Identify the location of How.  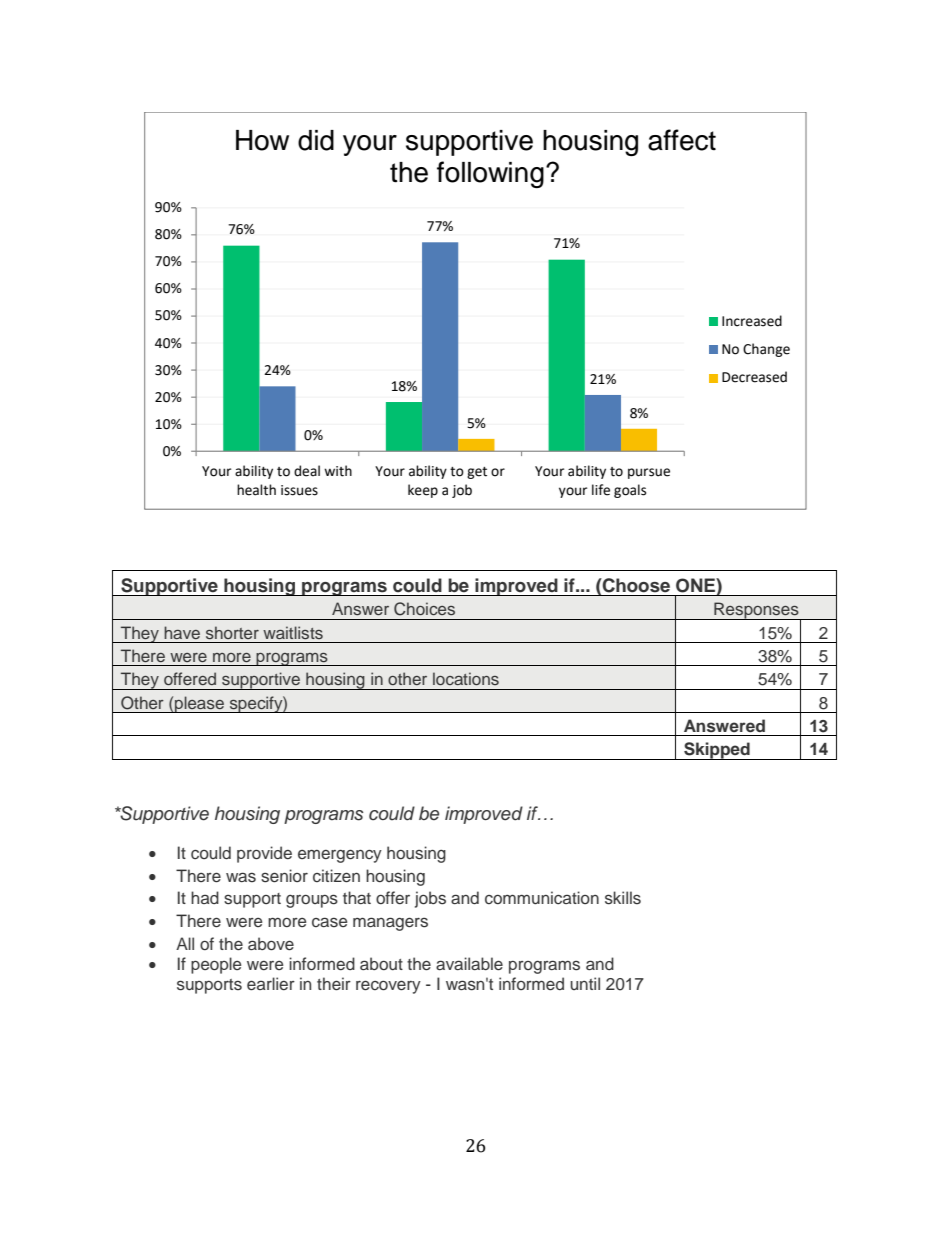
(262, 140).
